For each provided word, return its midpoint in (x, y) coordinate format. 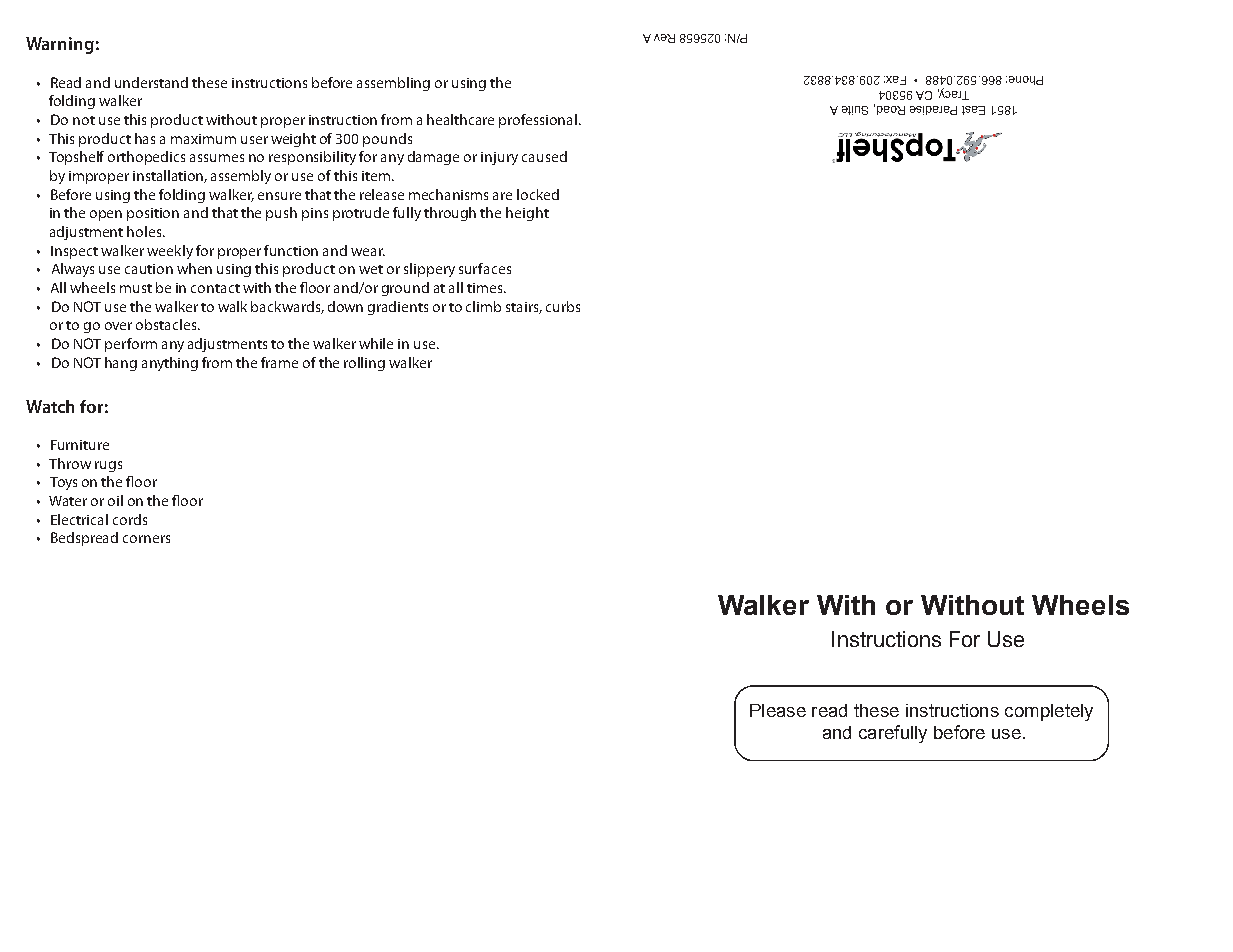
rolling (364, 364)
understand (151, 82)
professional (538, 121)
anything (170, 364)
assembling (393, 84)
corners (146, 539)
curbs (563, 306)
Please (778, 710)
